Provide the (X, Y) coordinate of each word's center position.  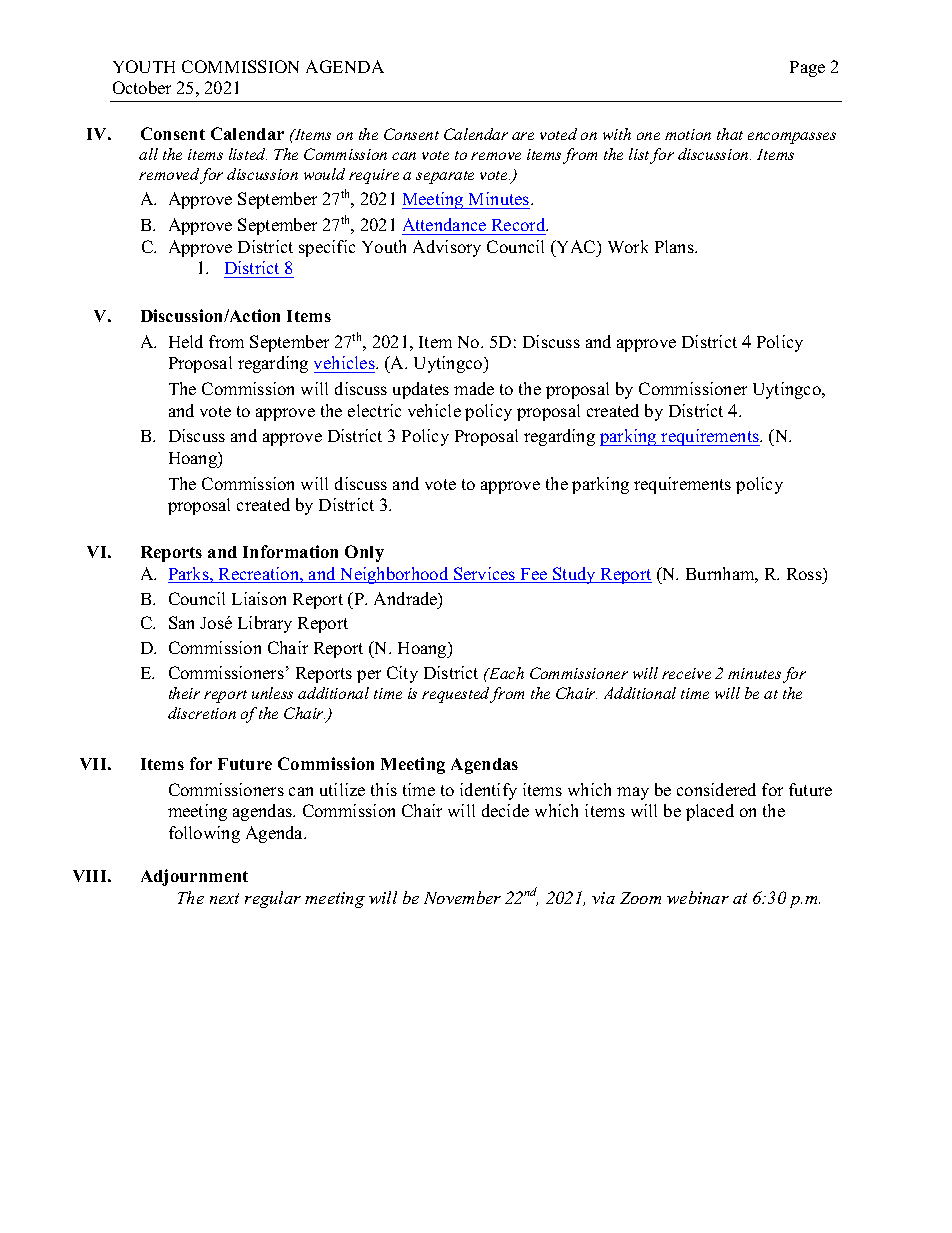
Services (485, 575)
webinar (698, 897)
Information (290, 551)
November (462, 897)
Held (186, 341)
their (184, 693)
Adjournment (194, 877)
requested (456, 695)
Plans (675, 246)
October (142, 87)
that (730, 134)
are (523, 136)
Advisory (447, 248)
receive (686, 673)
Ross (805, 574)
